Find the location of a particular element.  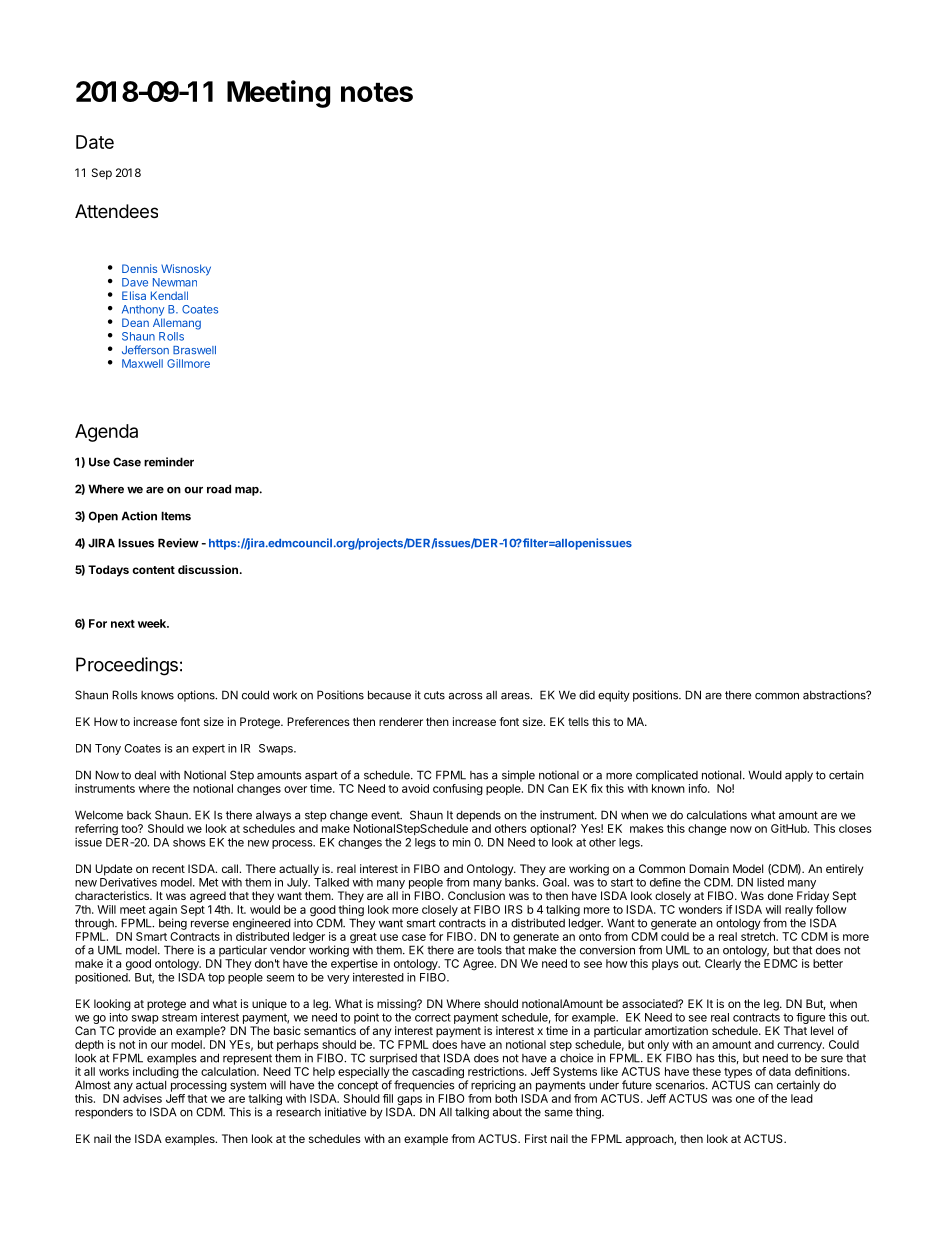

did is located at coordinates (587, 695).
